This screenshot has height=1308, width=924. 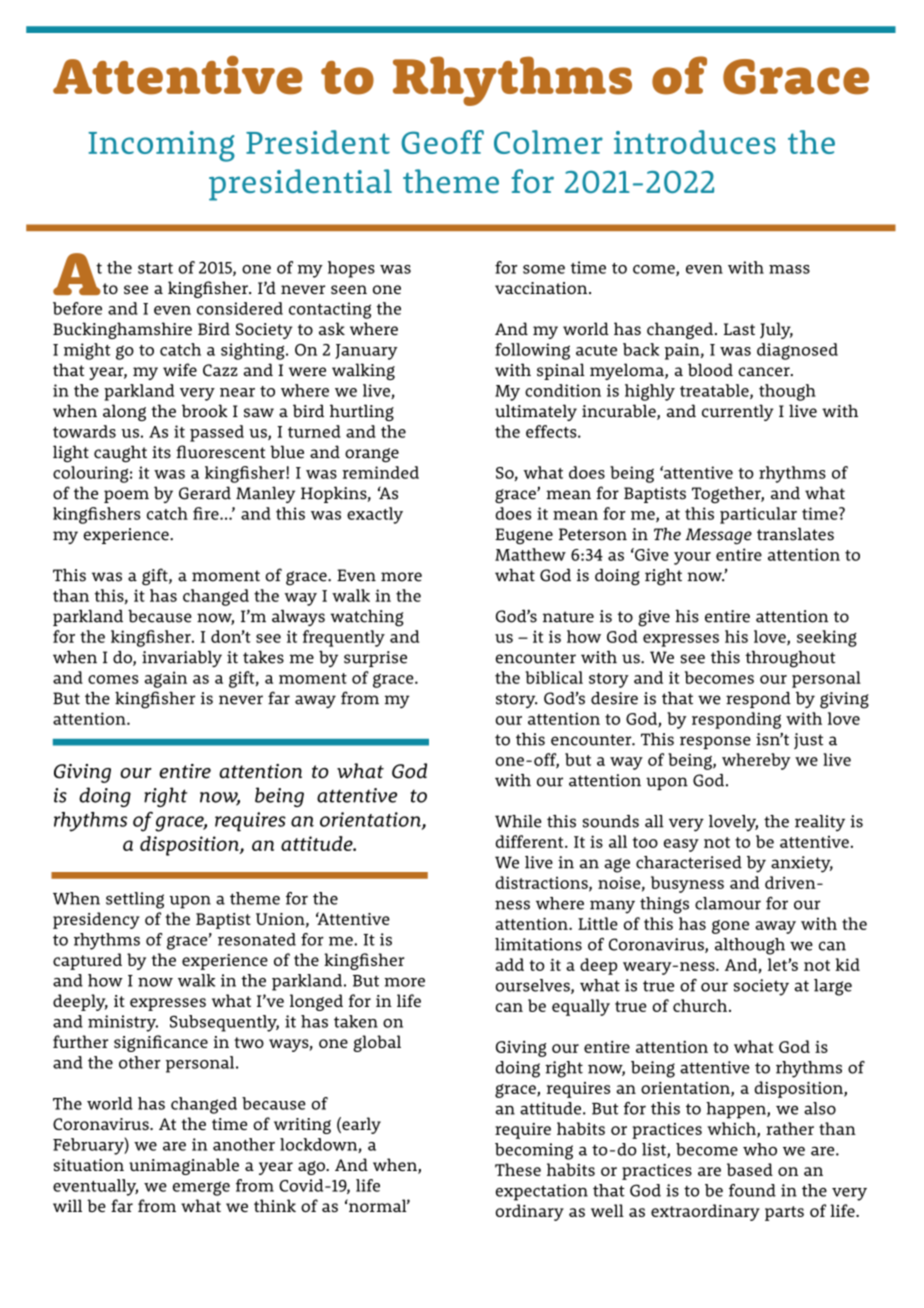 I want to click on While, so click(x=518, y=821).
